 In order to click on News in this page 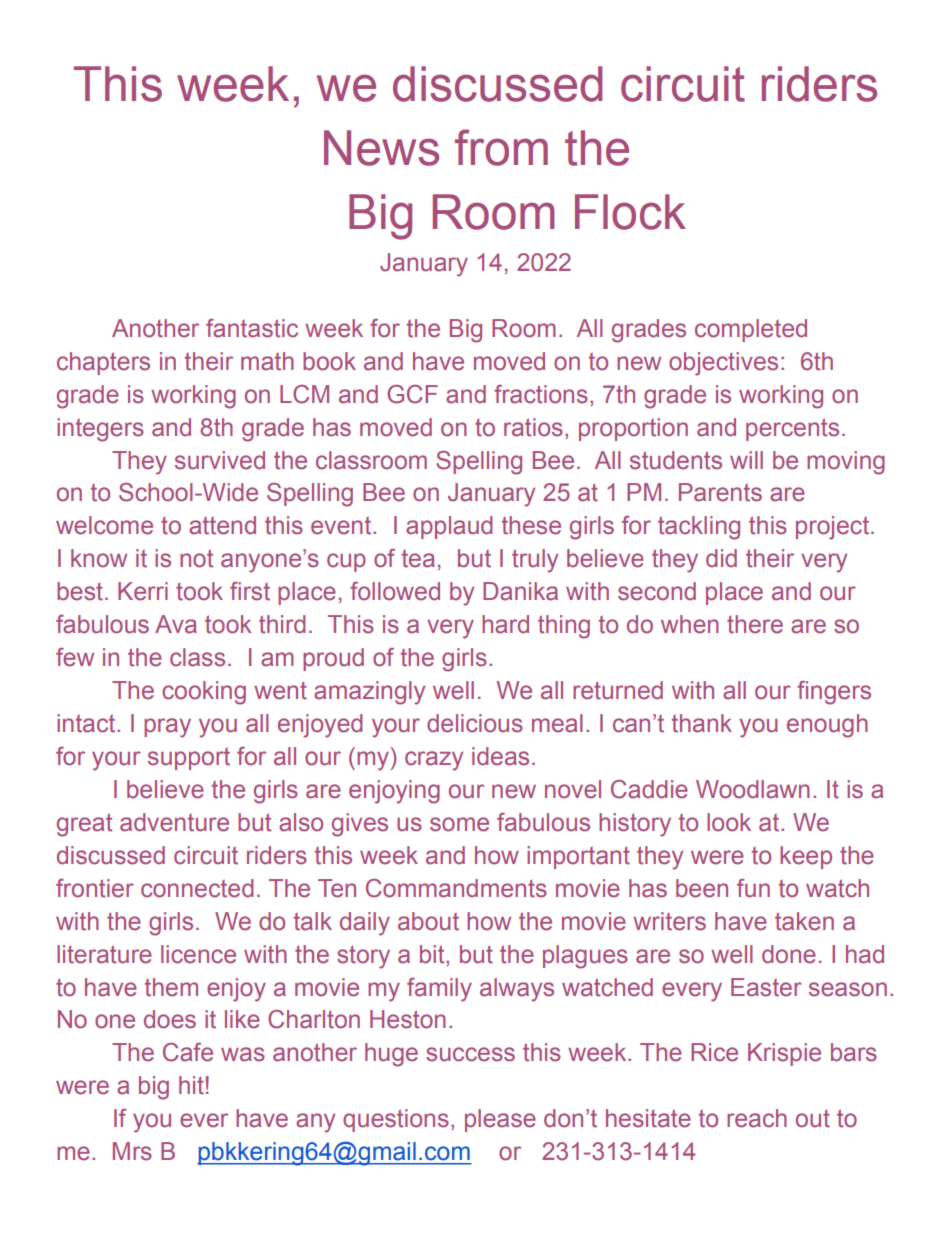, I will do `click(381, 148)`.
